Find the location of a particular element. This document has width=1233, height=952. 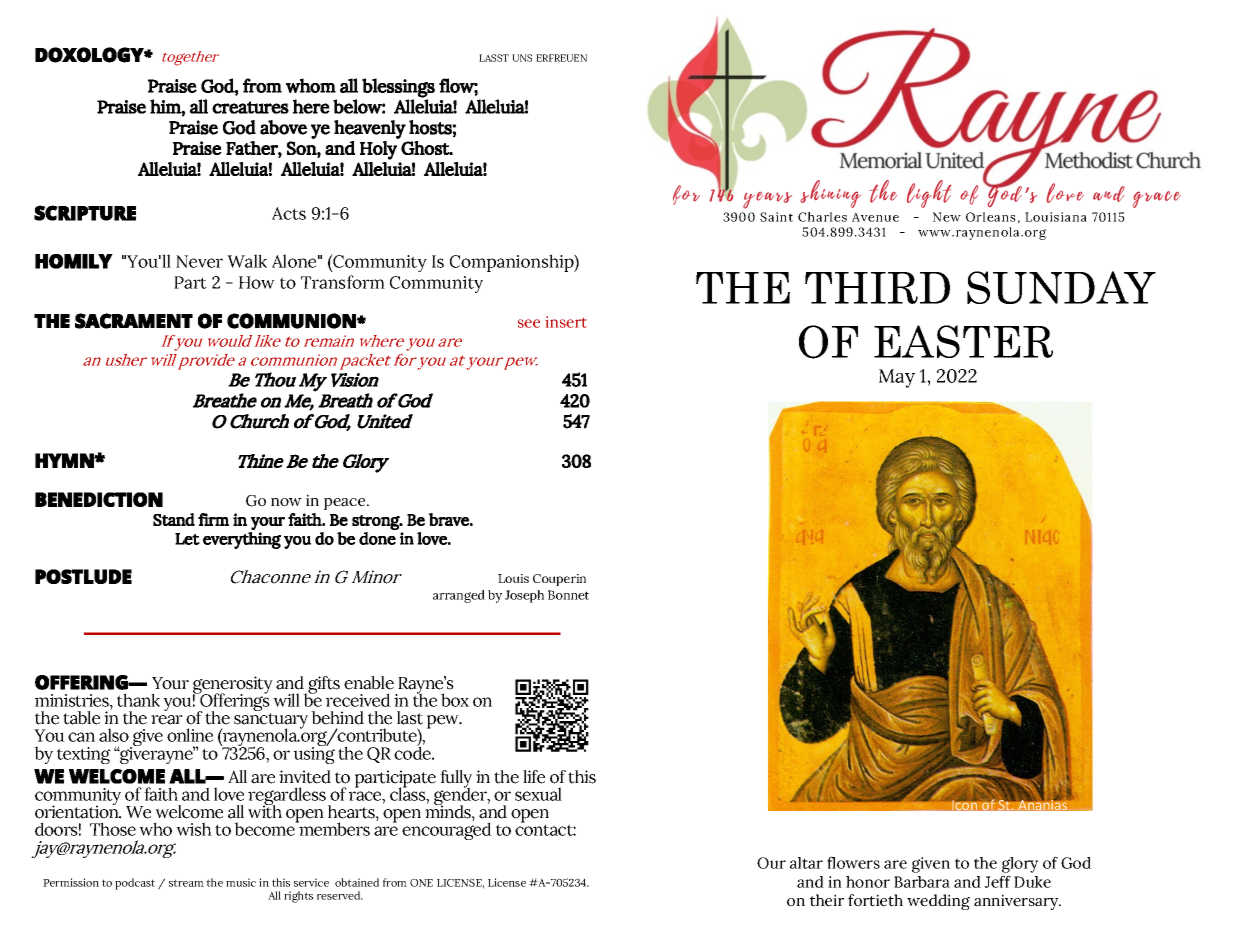

UNS is located at coordinates (522, 58).
